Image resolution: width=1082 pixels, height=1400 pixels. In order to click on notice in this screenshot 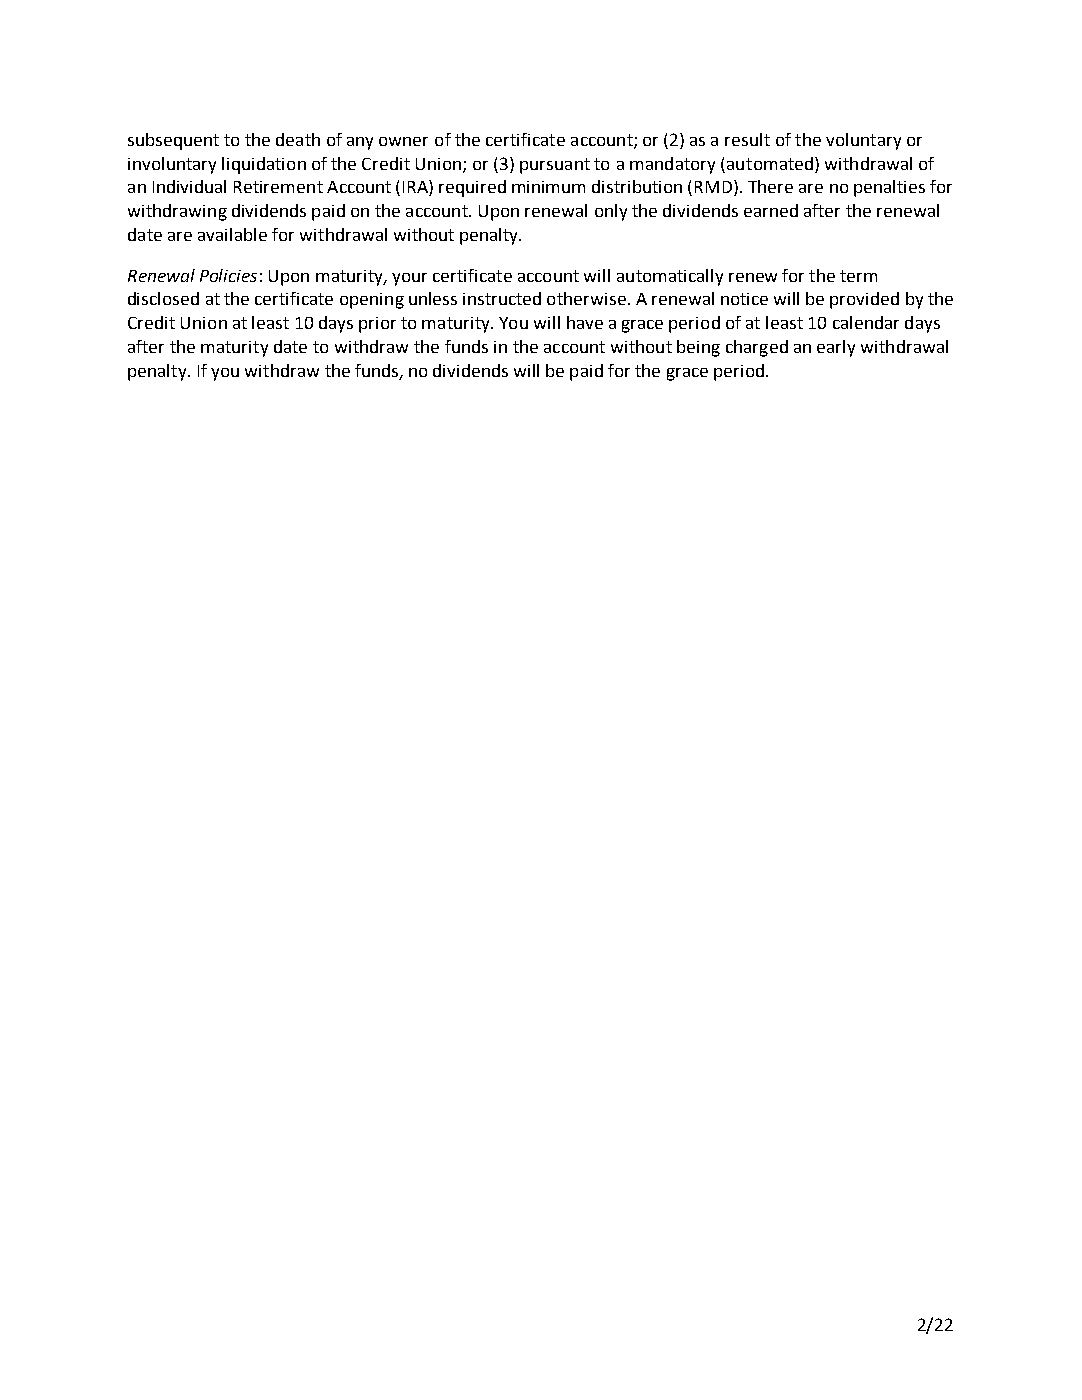, I will do `click(744, 299)`.
